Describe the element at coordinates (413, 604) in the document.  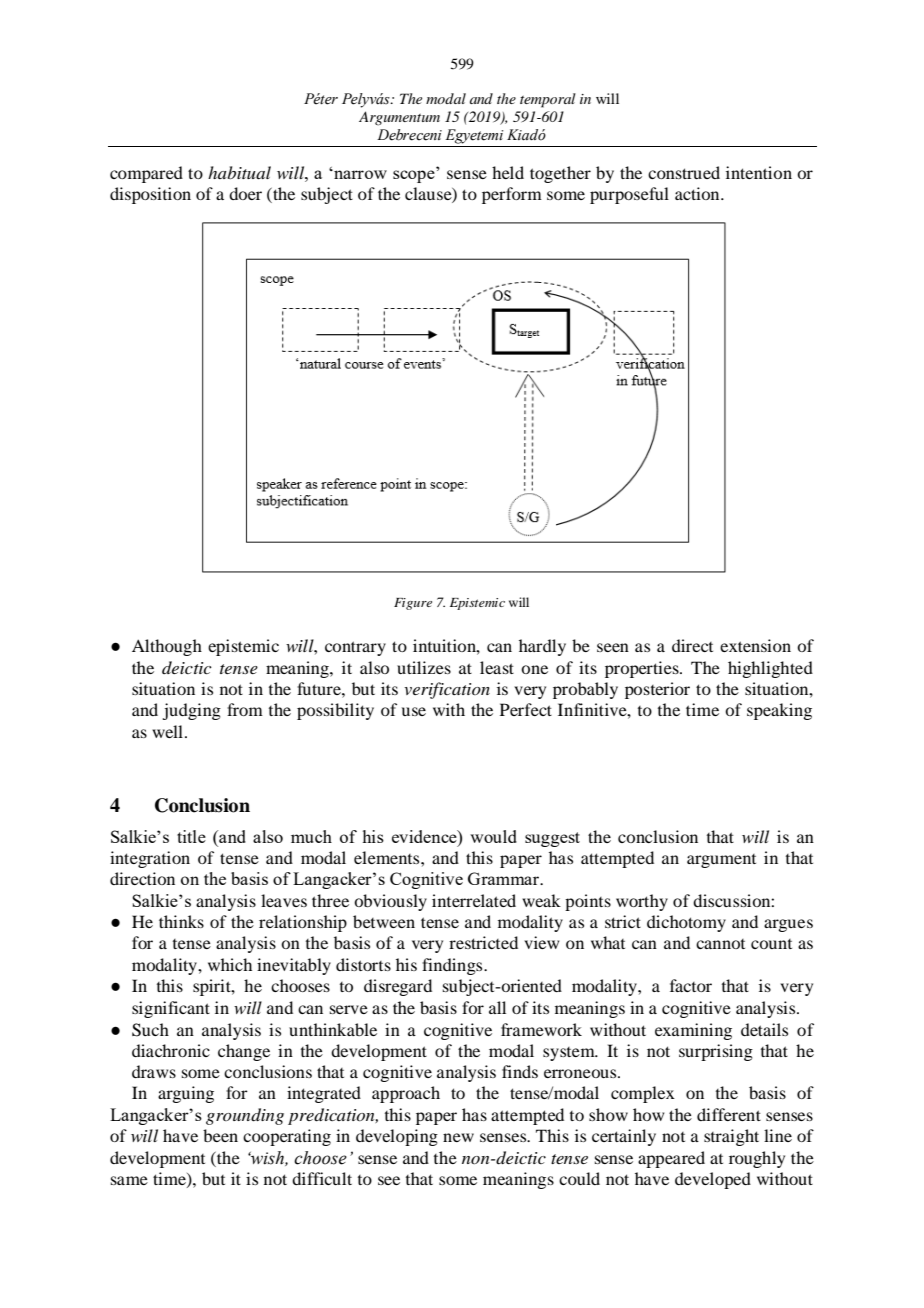
I see `Figure` at that location.
